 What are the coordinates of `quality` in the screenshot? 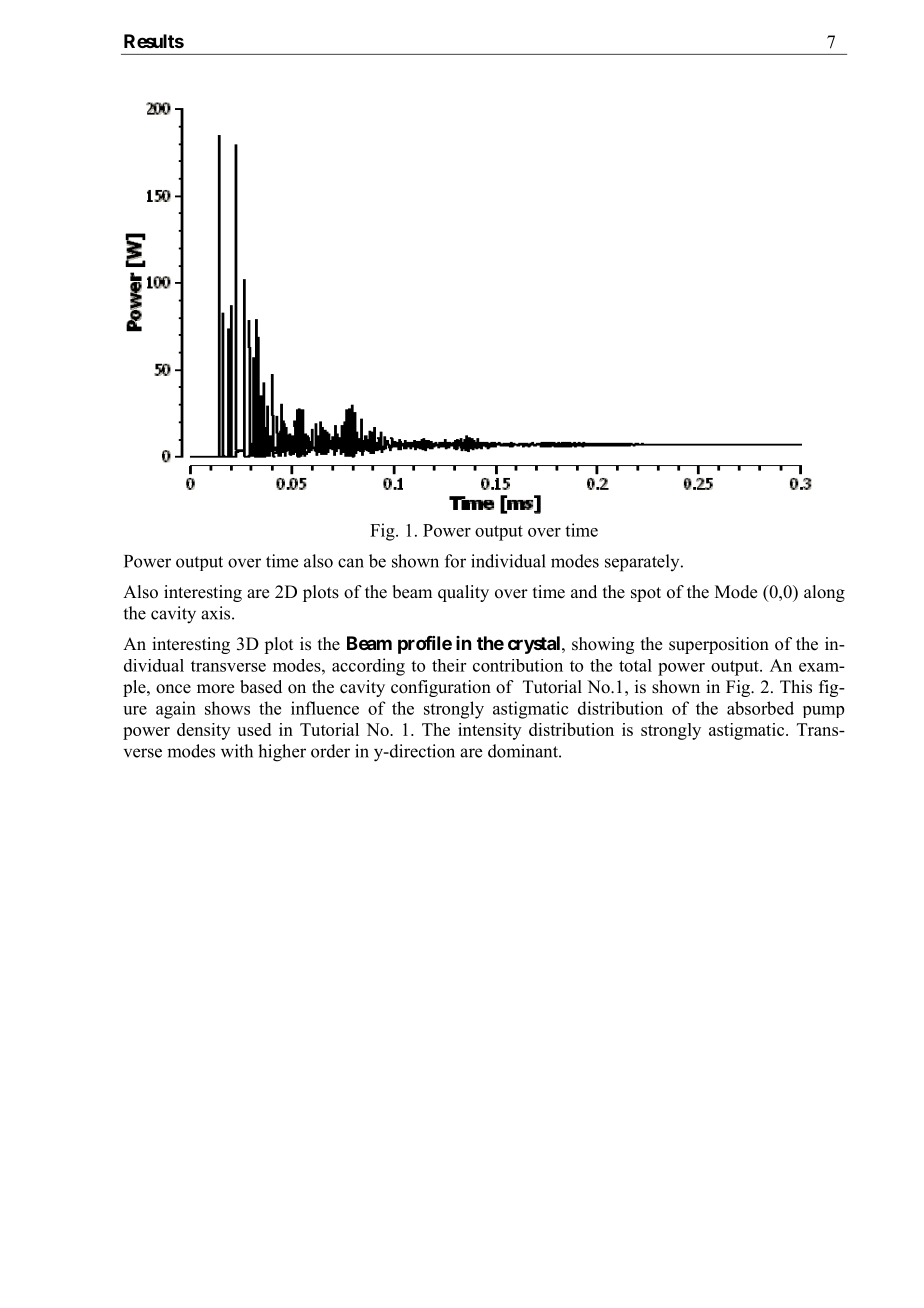 It's located at (463, 593).
